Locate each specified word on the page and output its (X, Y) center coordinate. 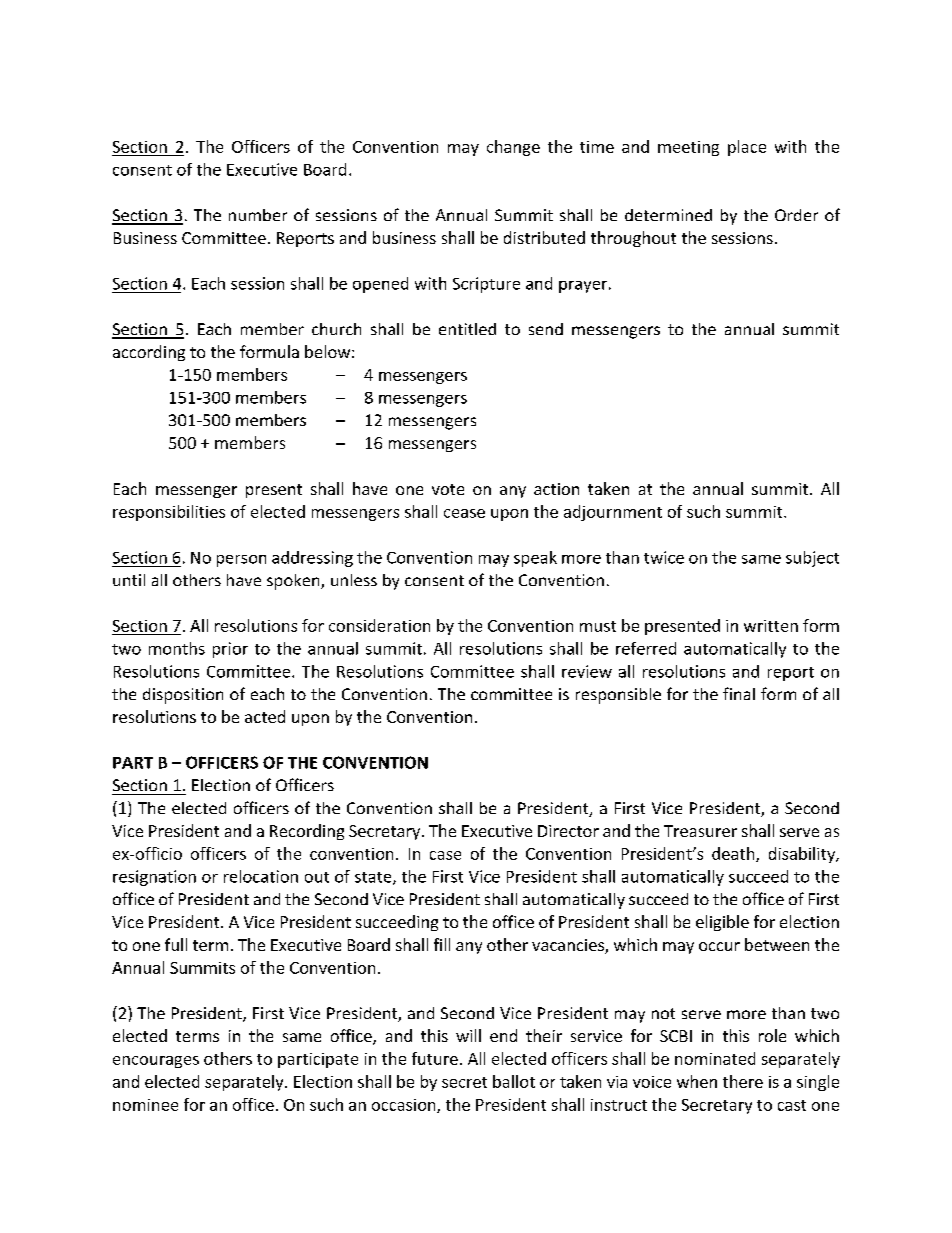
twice (664, 557)
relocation (261, 876)
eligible (722, 923)
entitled (467, 329)
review (587, 671)
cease (464, 513)
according (149, 353)
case (445, 855)
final (739, 693)
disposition (183, 696)
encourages (156, 1062)
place (747, 148)
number (258, 215)
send (546, 329)
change (513, 148)
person (241, 561)
